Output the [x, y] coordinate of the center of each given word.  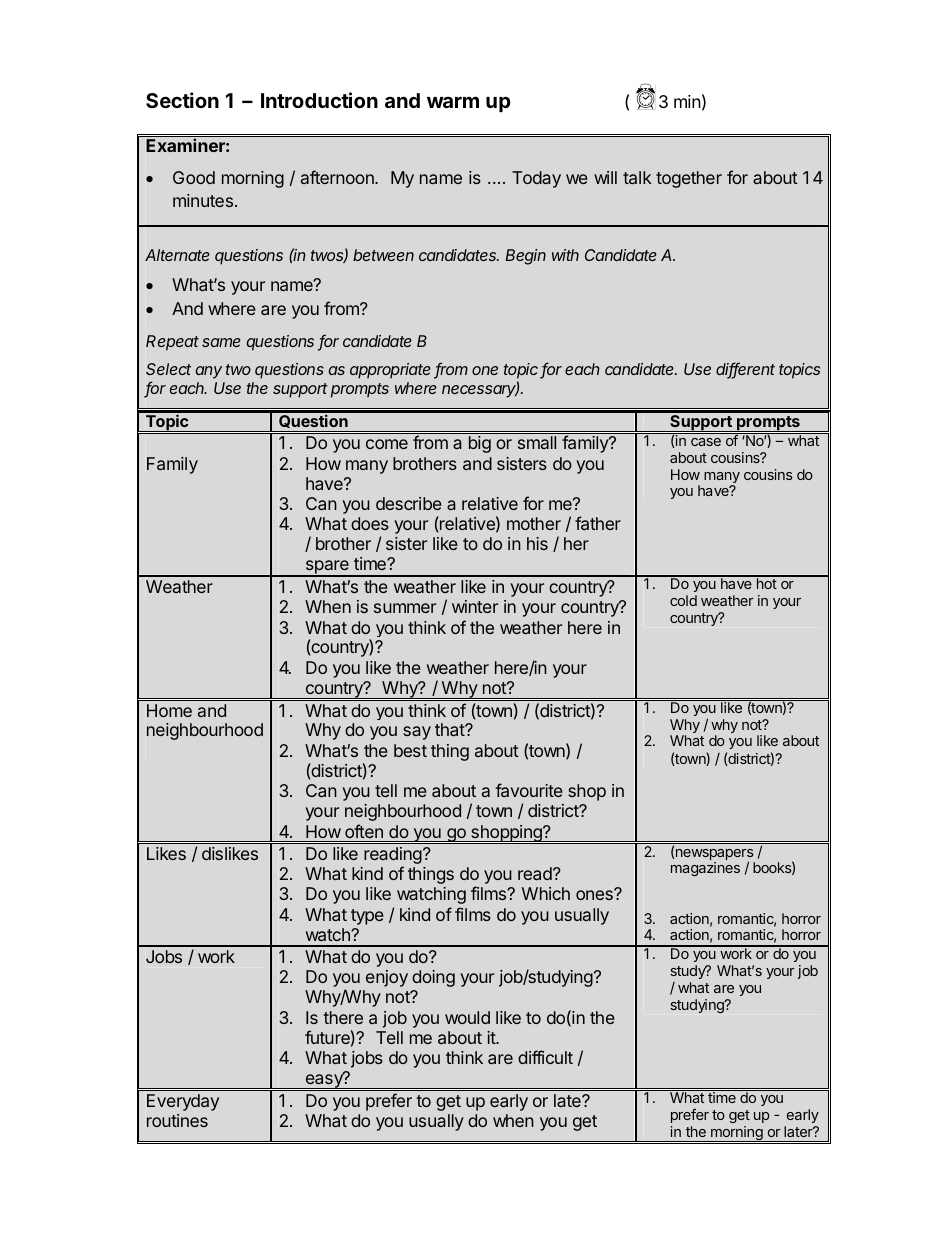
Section [182, 100]
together [689, 179]
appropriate [390, 371]
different [745, 370]
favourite [529, 790]
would [467, 1017]
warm [453, 102]
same [221, 342]
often [364, 831]
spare [327, 568]
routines [177, 1120]
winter [475, 606]
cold [683, 600]
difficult [545, 1057]
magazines [705, 869]
